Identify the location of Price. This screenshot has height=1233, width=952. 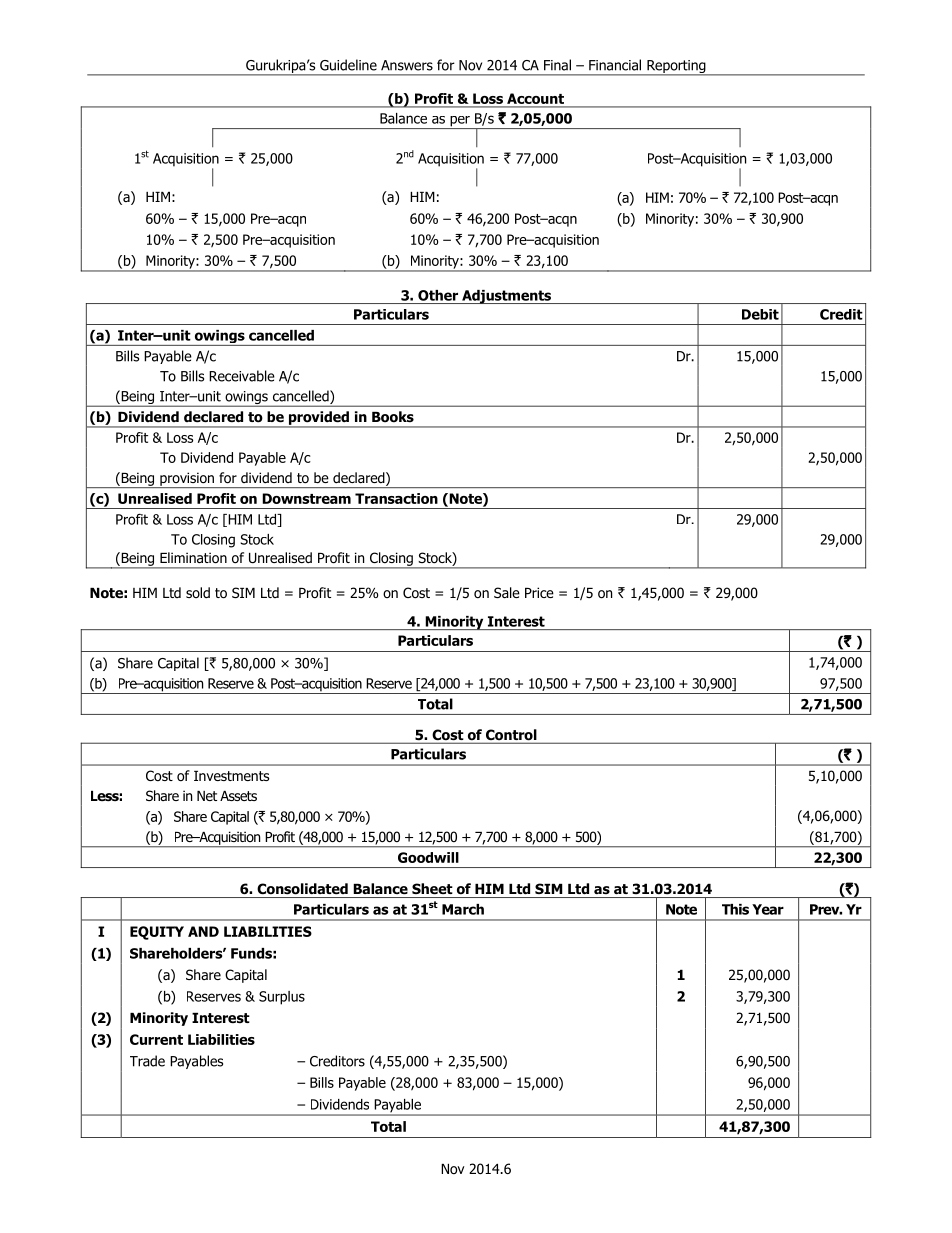
(539, 592).
